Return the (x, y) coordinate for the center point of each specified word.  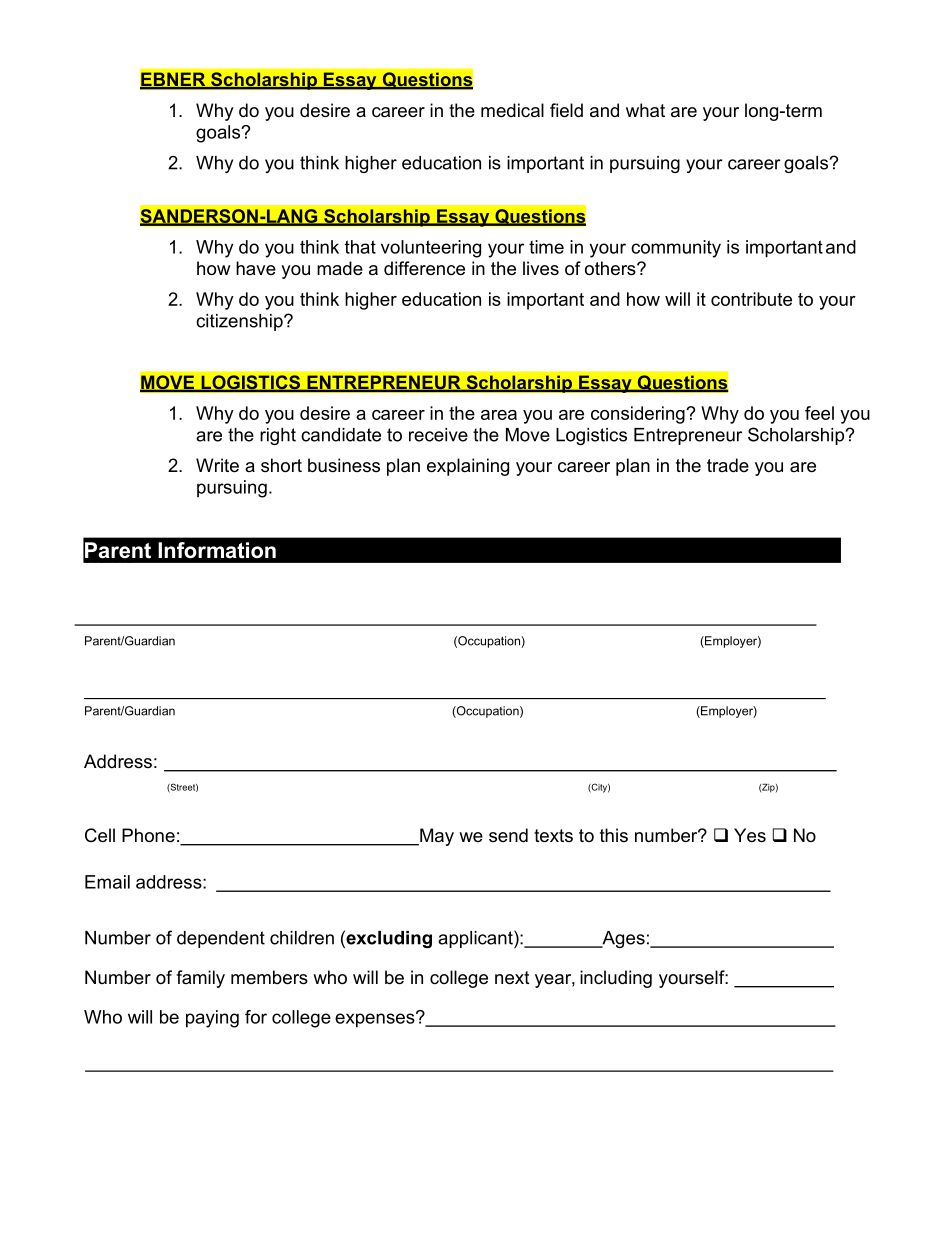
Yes (750, 835)
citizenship (240, 322)
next (512, 978)
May (436, 837)
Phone (148, 835)
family (200, 979)
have (256, 268)
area (499, 415)
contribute (751, 299)
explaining (468, 467)
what (645, 110)
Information (217, 550)
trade (728, 465)
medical (512, 110)
